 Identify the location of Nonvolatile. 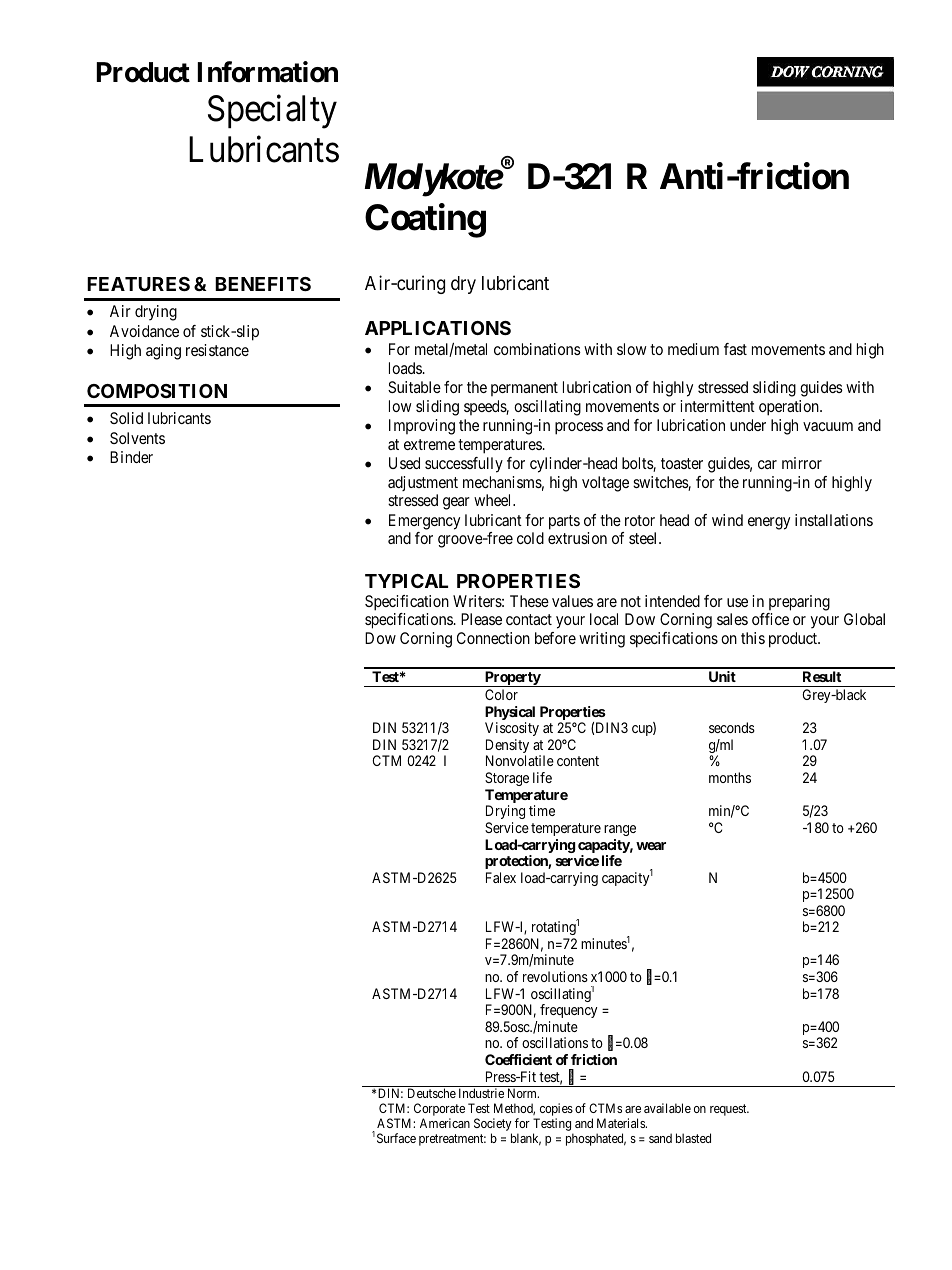
(520, 760).
